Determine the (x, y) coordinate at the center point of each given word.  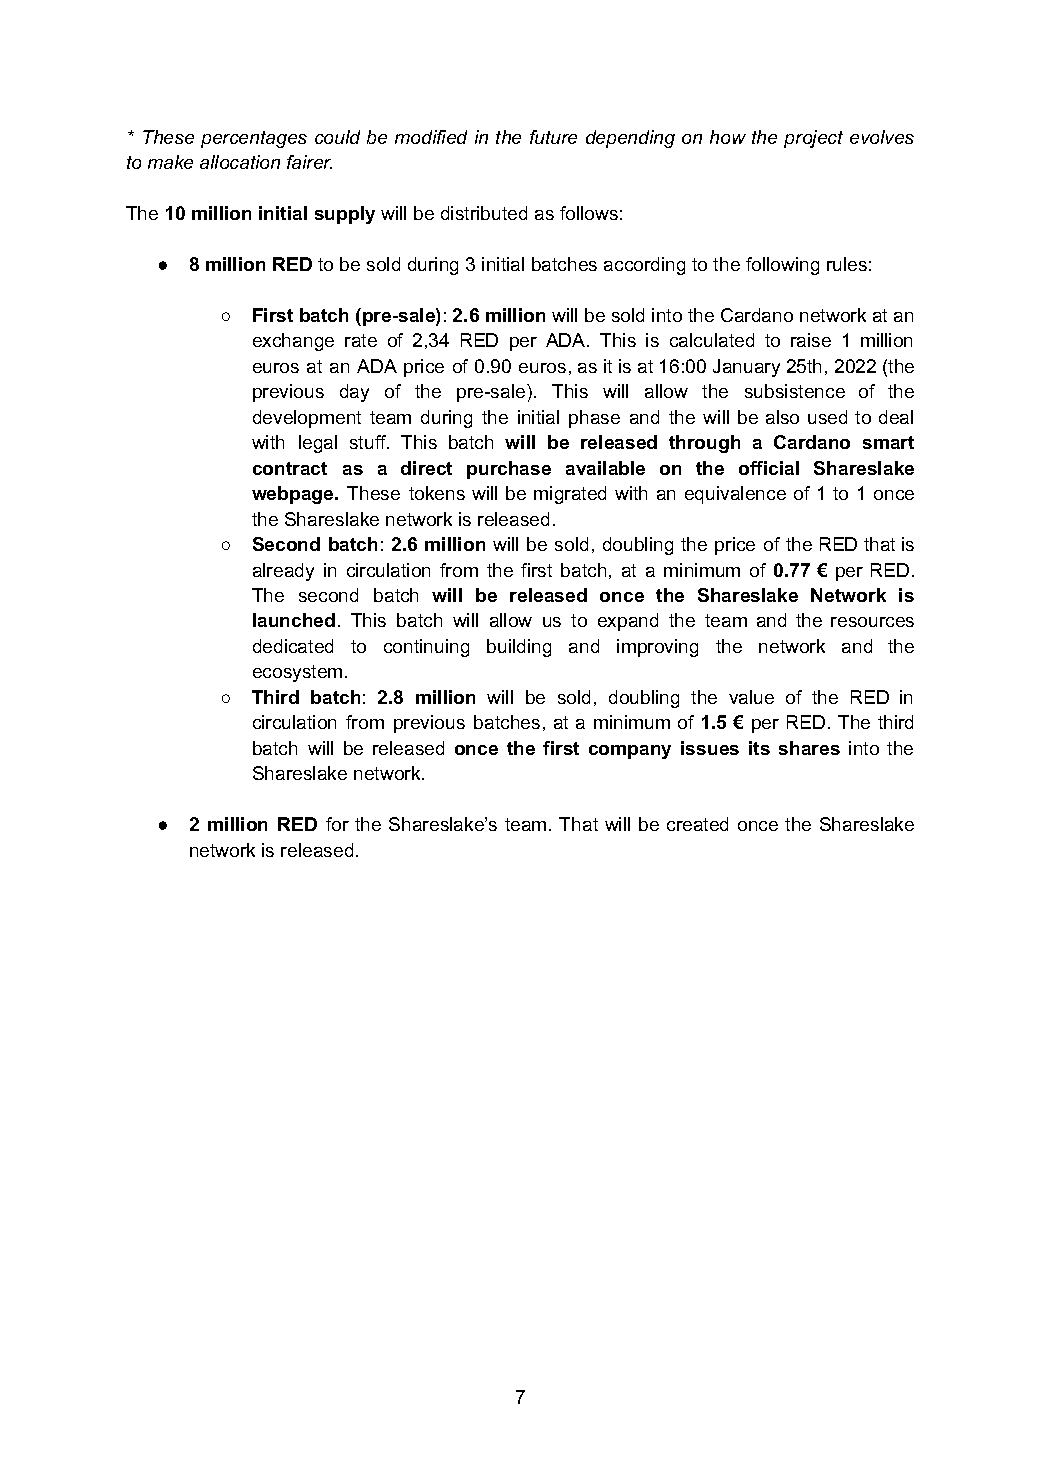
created (697, 824)
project (813, 139)
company (630, 752)
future (553, 137)
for (337, 824)
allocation (240, 162)
